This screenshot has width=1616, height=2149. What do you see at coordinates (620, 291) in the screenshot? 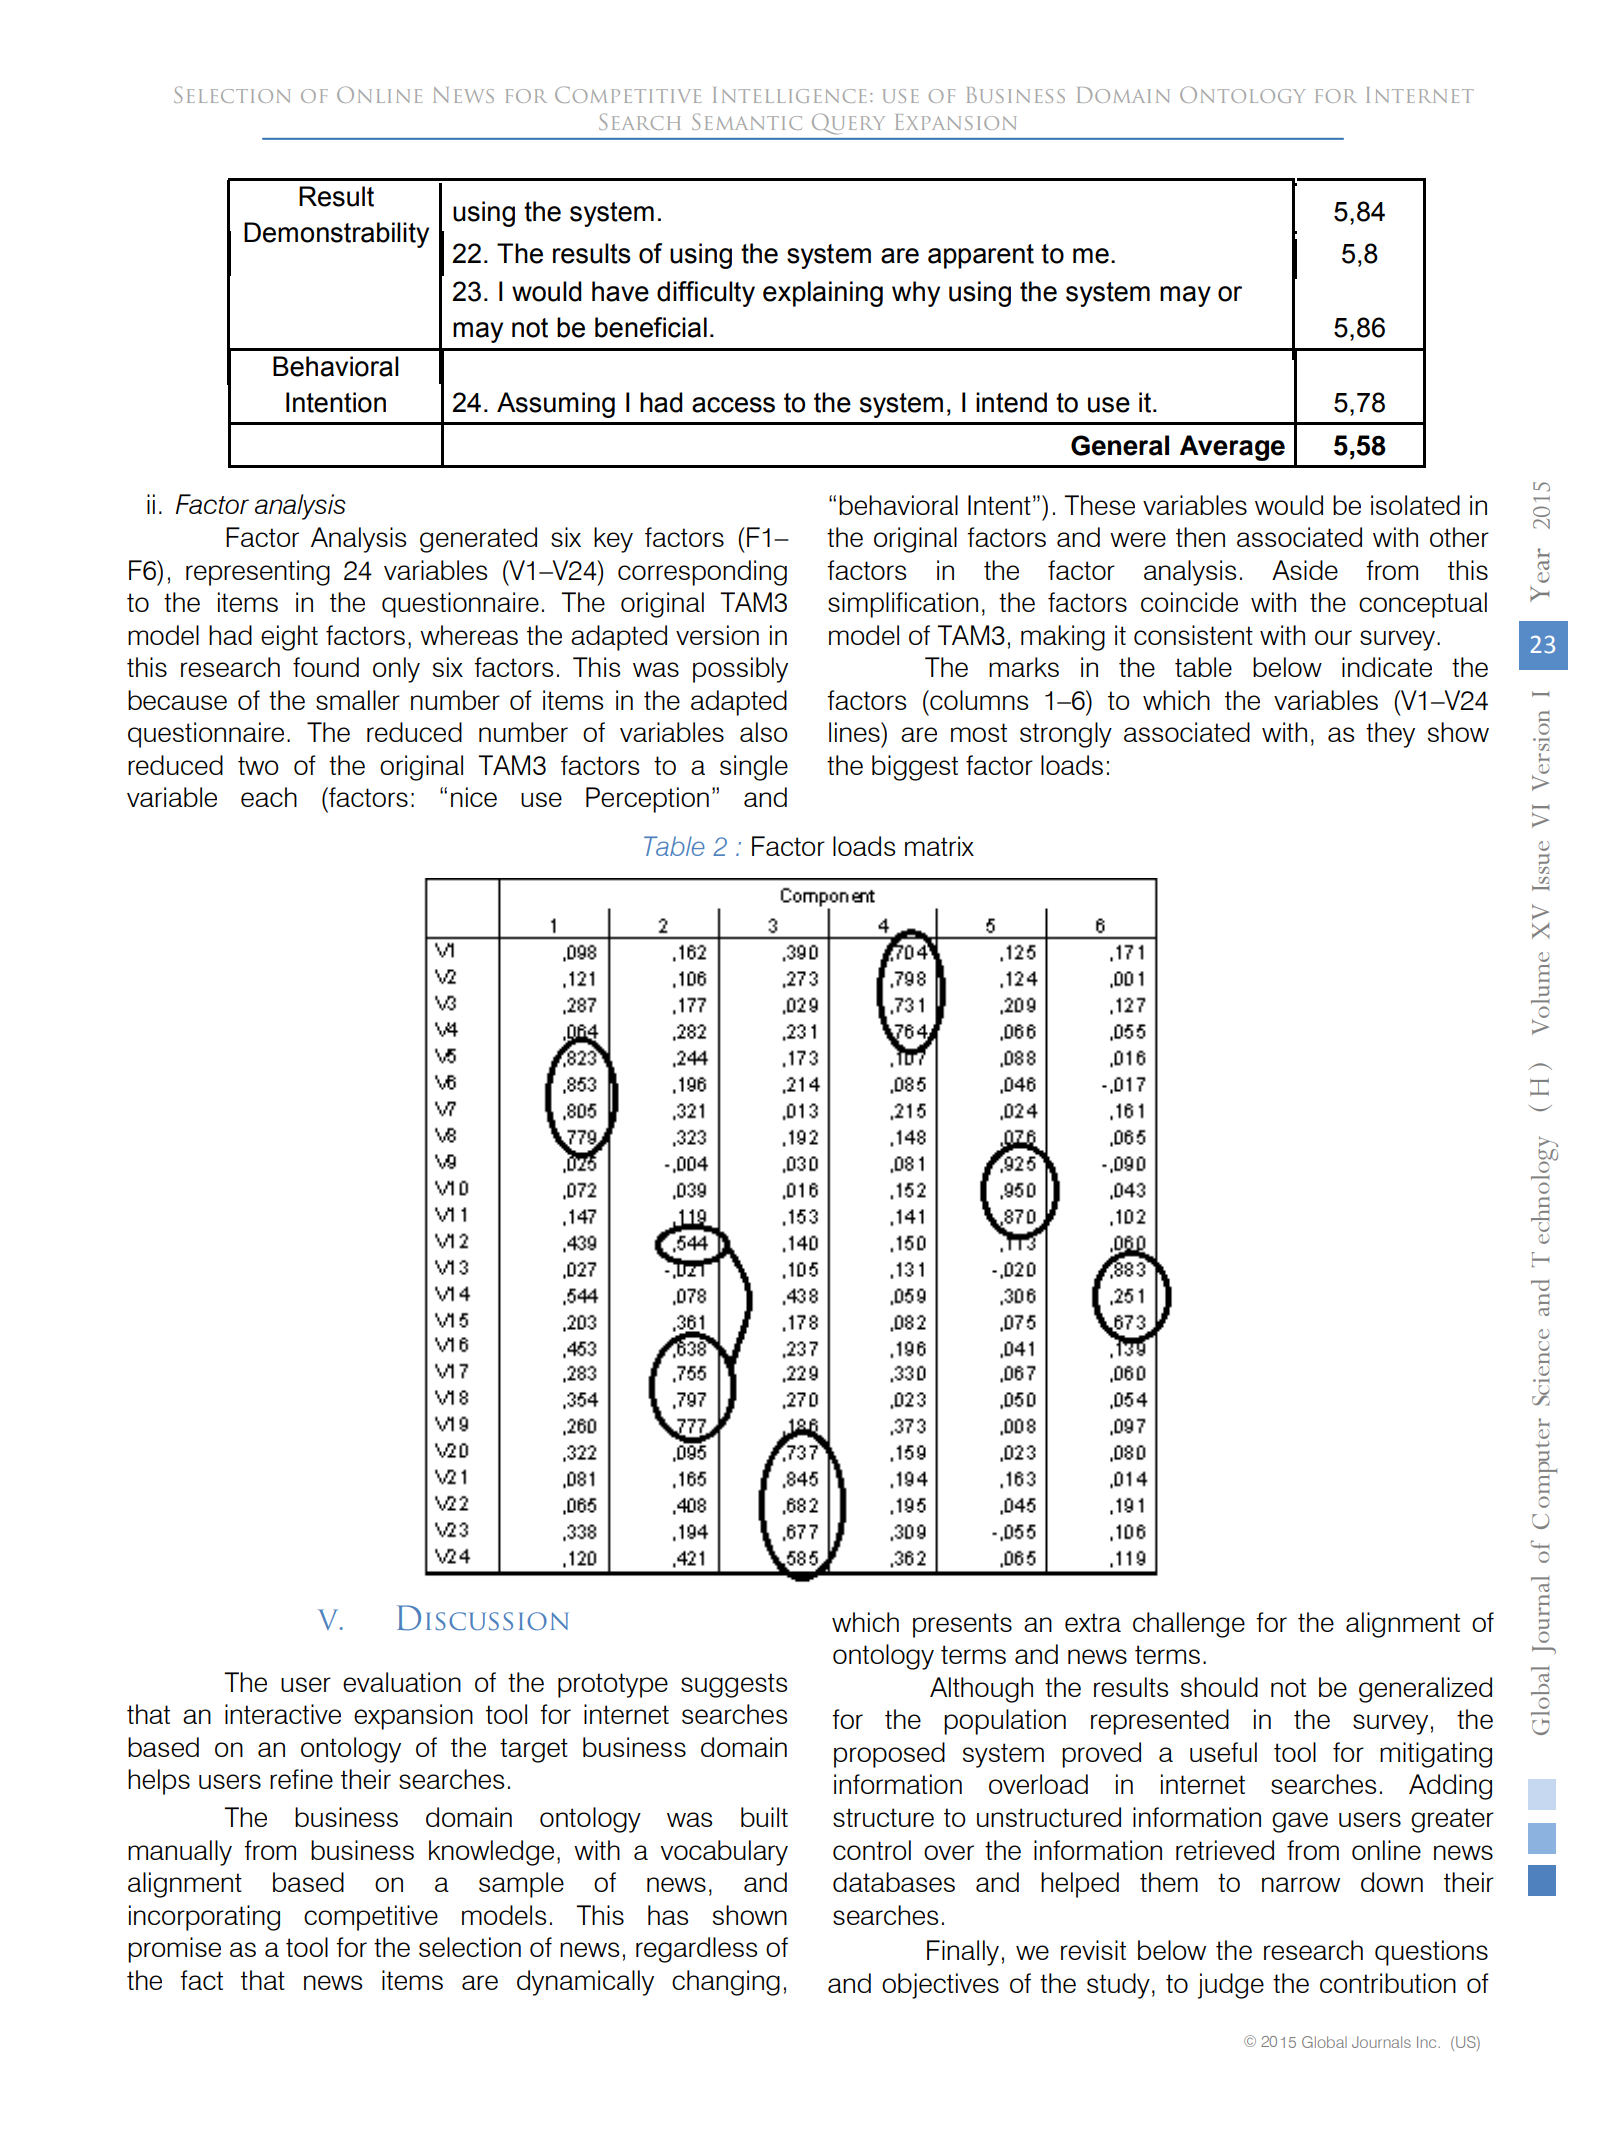
I see `have` at bounding box center [620, 291].
